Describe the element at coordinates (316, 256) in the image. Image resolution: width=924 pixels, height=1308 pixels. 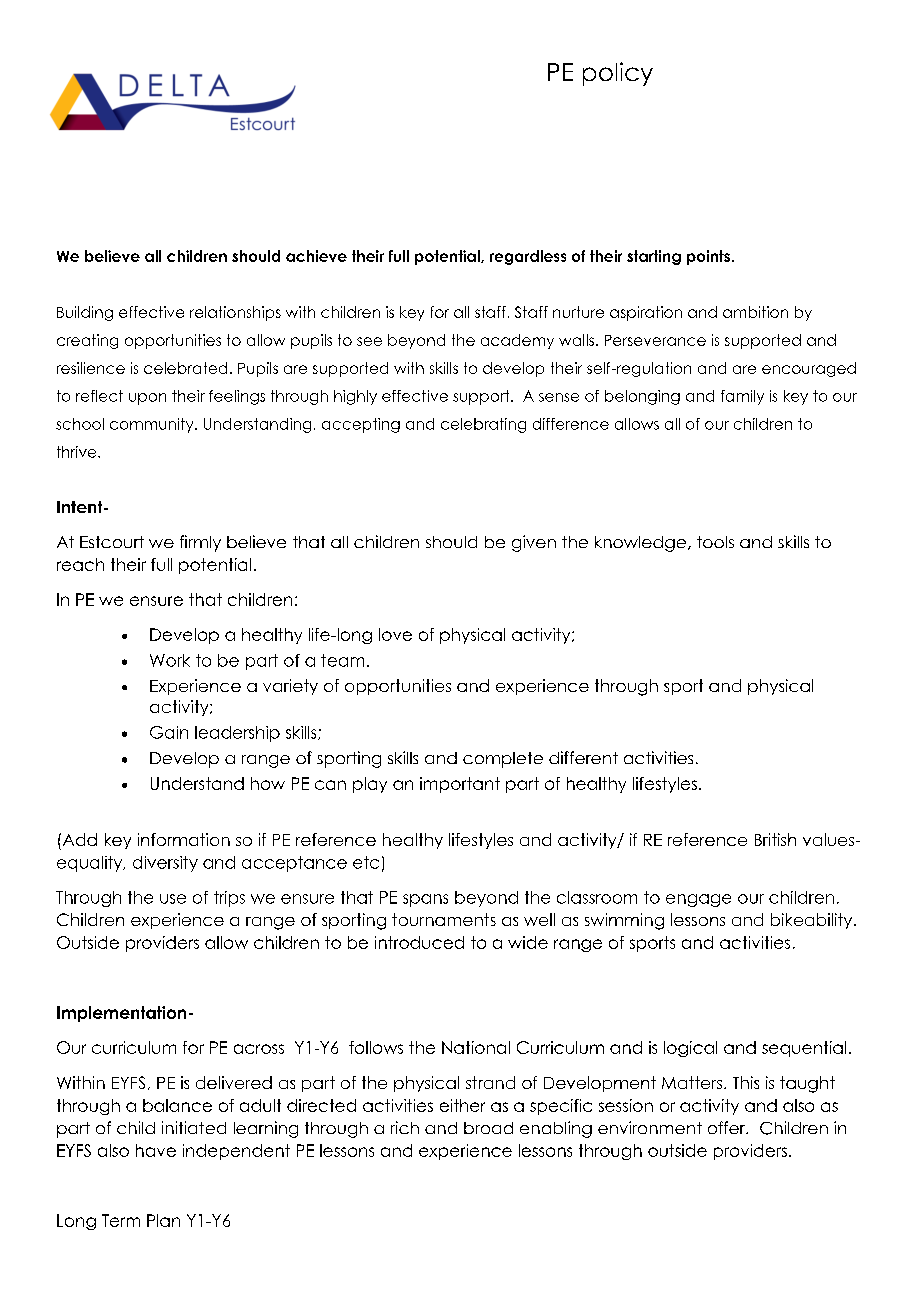
I see `achieve` at that location.
